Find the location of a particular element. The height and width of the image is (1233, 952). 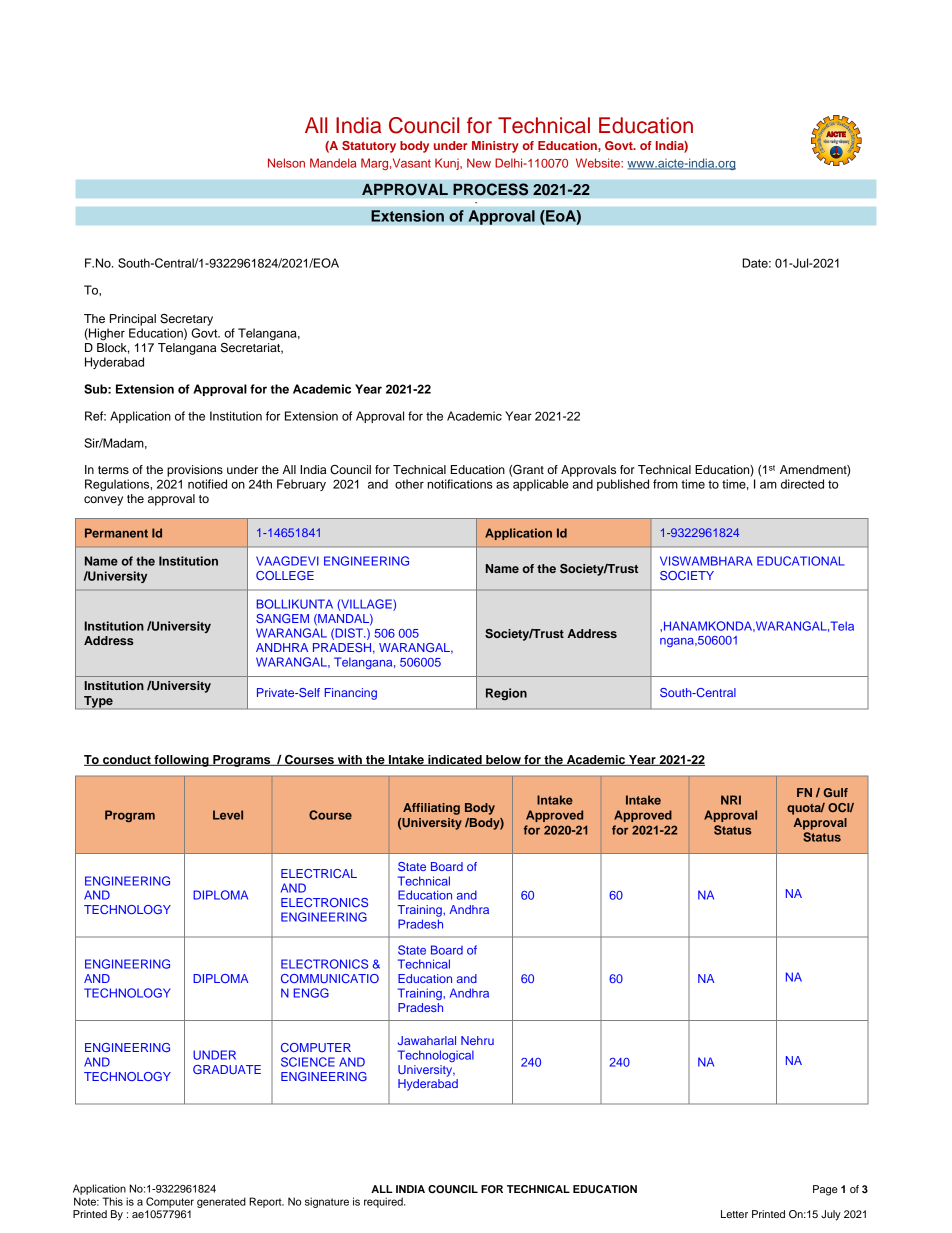

Ministry is located at coordinates (495, 147).
